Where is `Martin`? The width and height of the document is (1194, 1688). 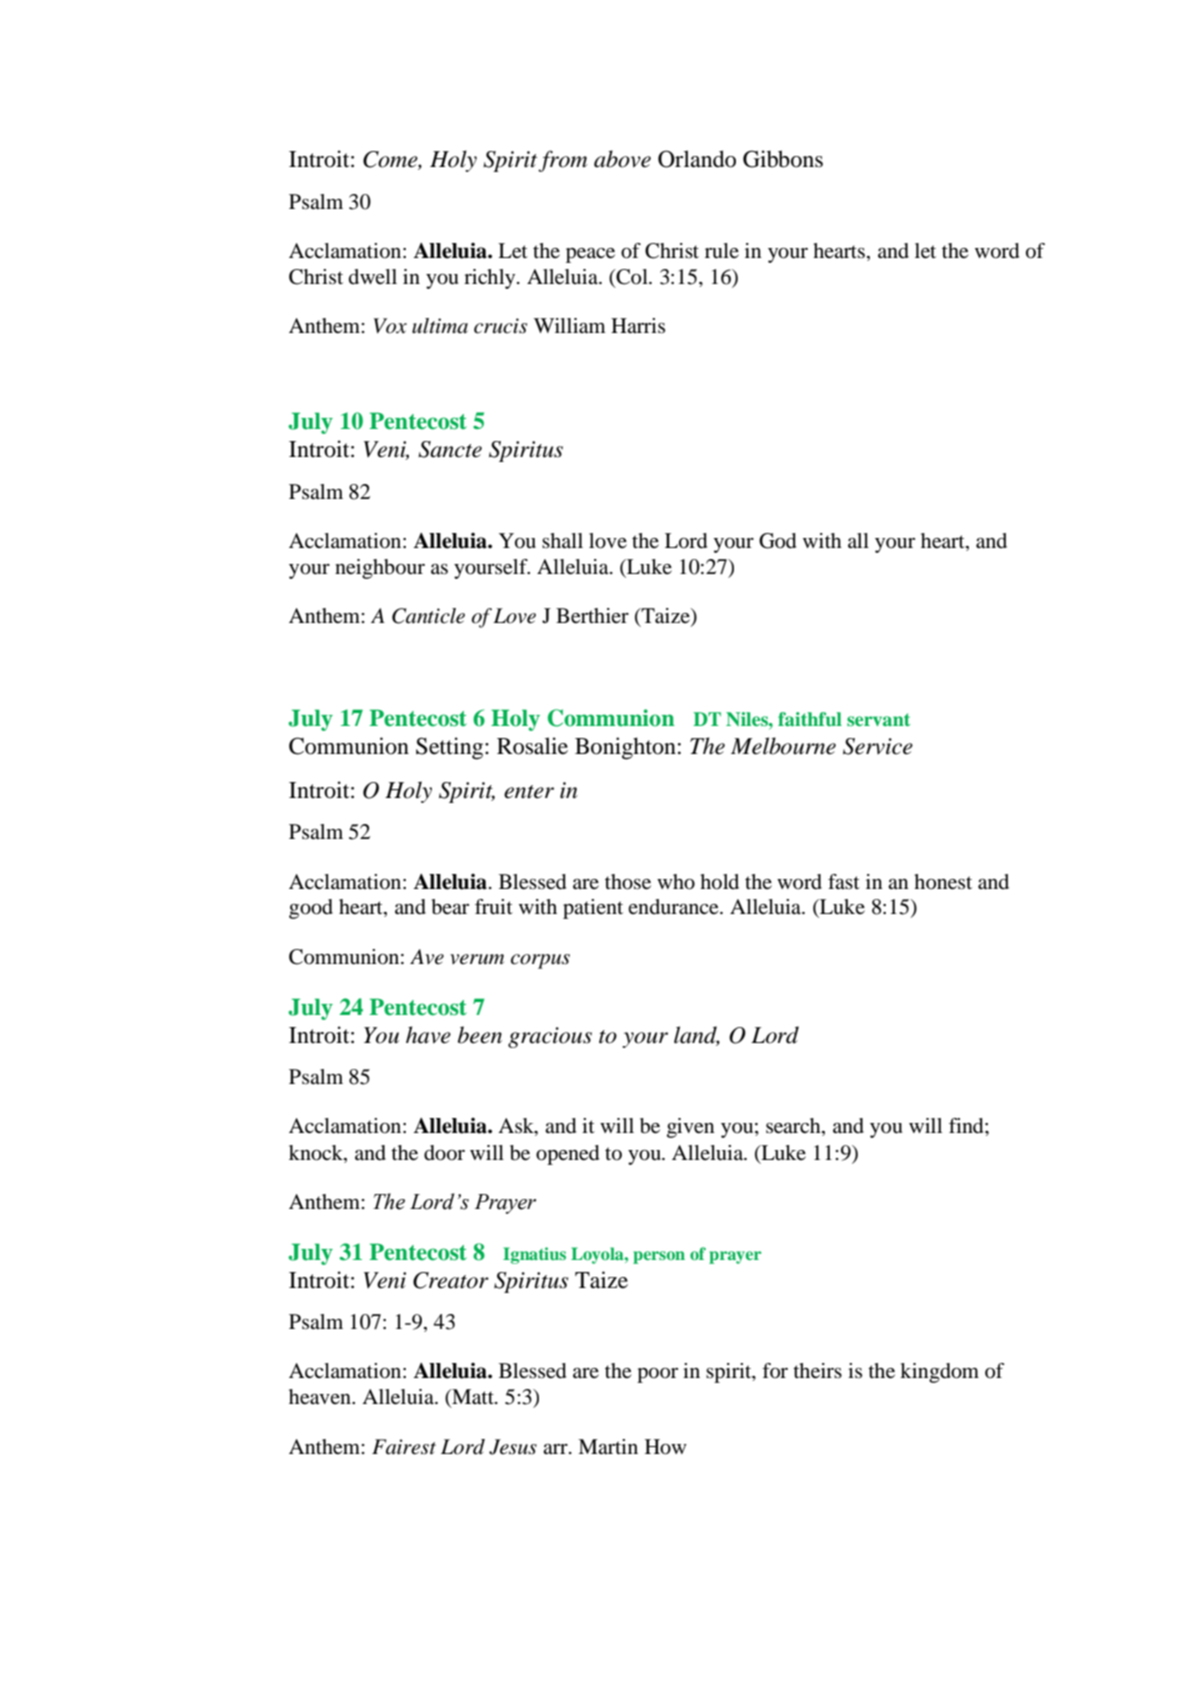
Martin is located at coordinates (608, 1446).
